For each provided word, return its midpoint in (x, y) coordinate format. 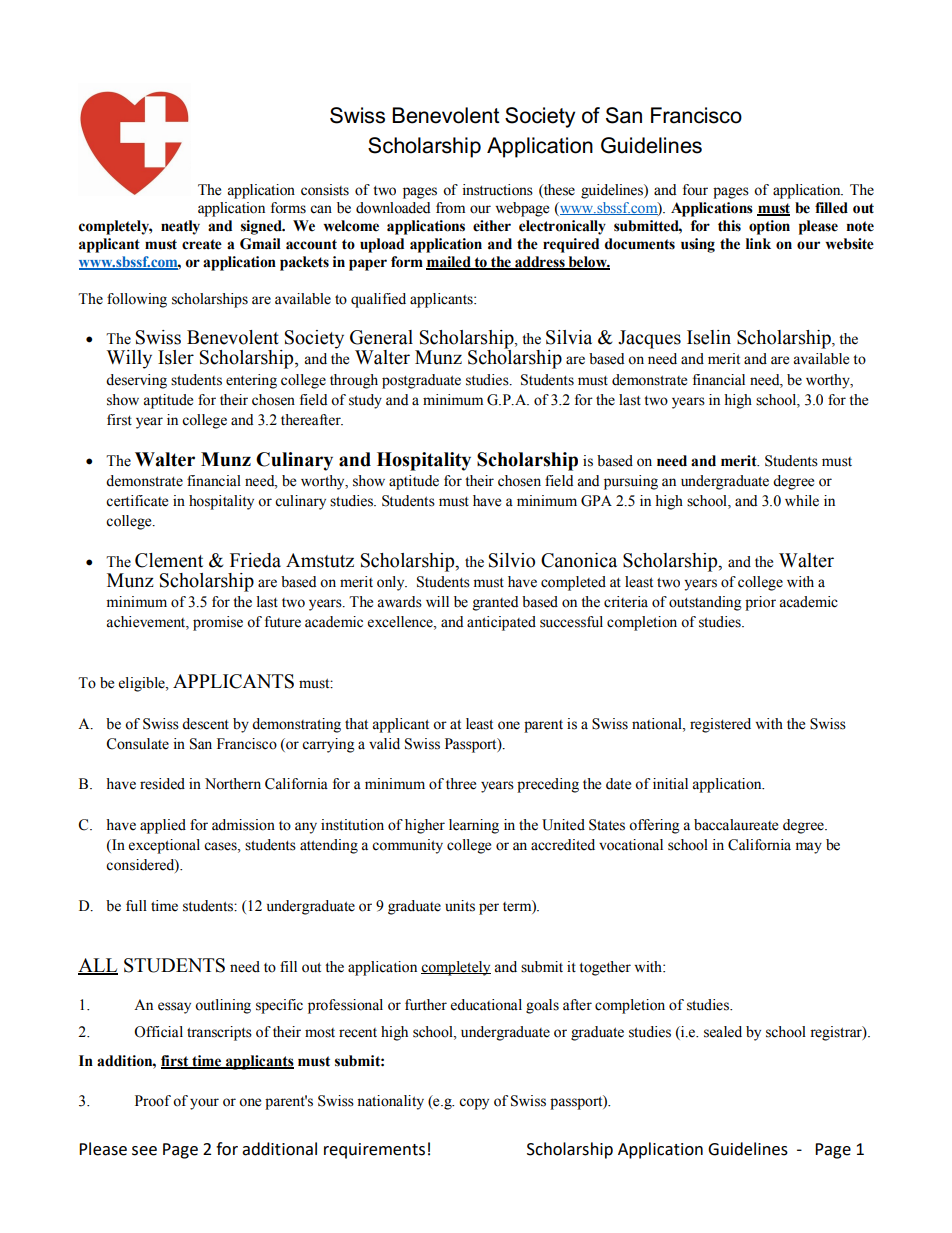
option (769, 227)
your (204, 1104)
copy (474, 1104)
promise (218, 623)
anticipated (501, 623)
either (492, 226)
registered (720, 725)
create (202, 244)
